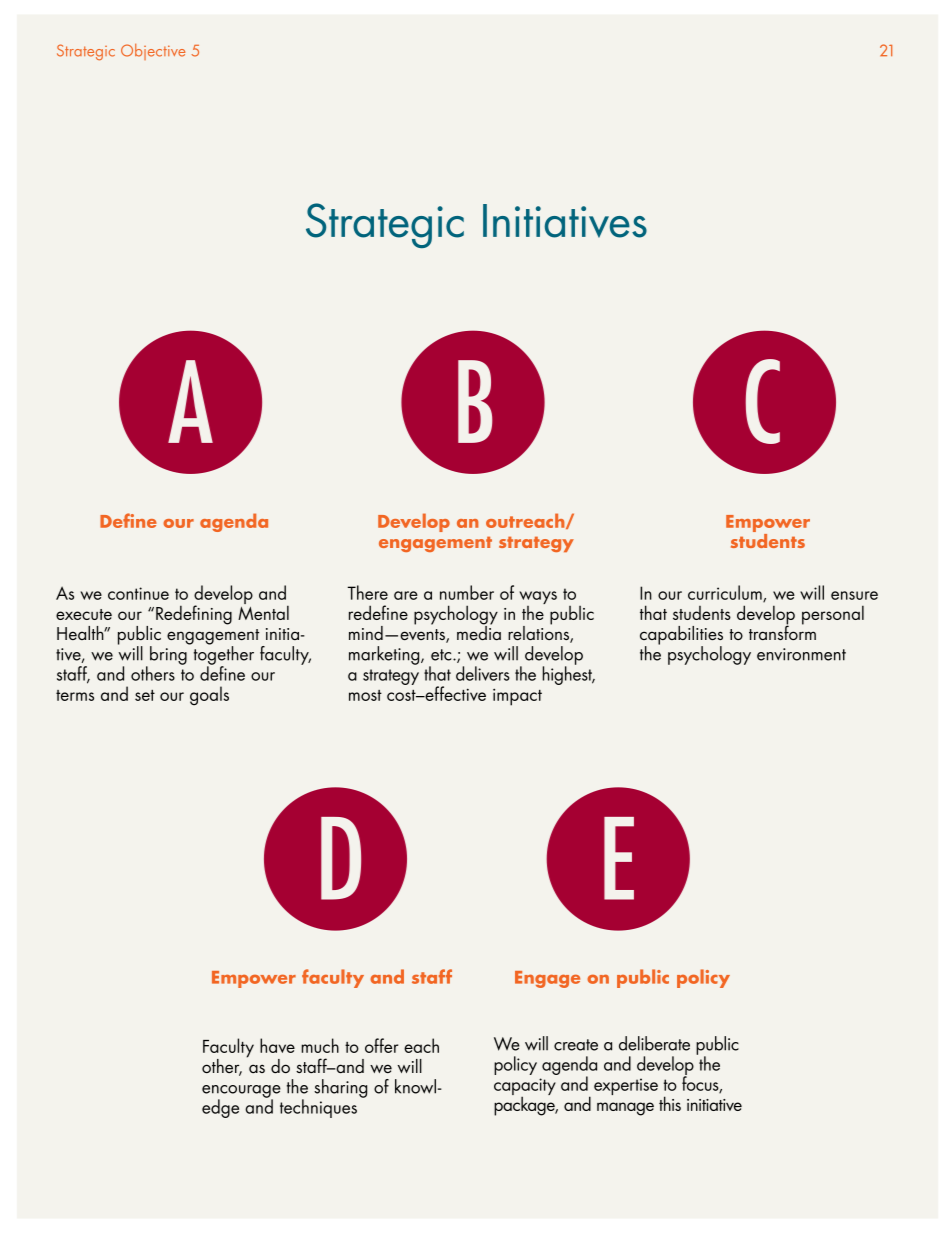  Describe the element at coordinates (576, 1045) in the document. I see `create` at that location.
